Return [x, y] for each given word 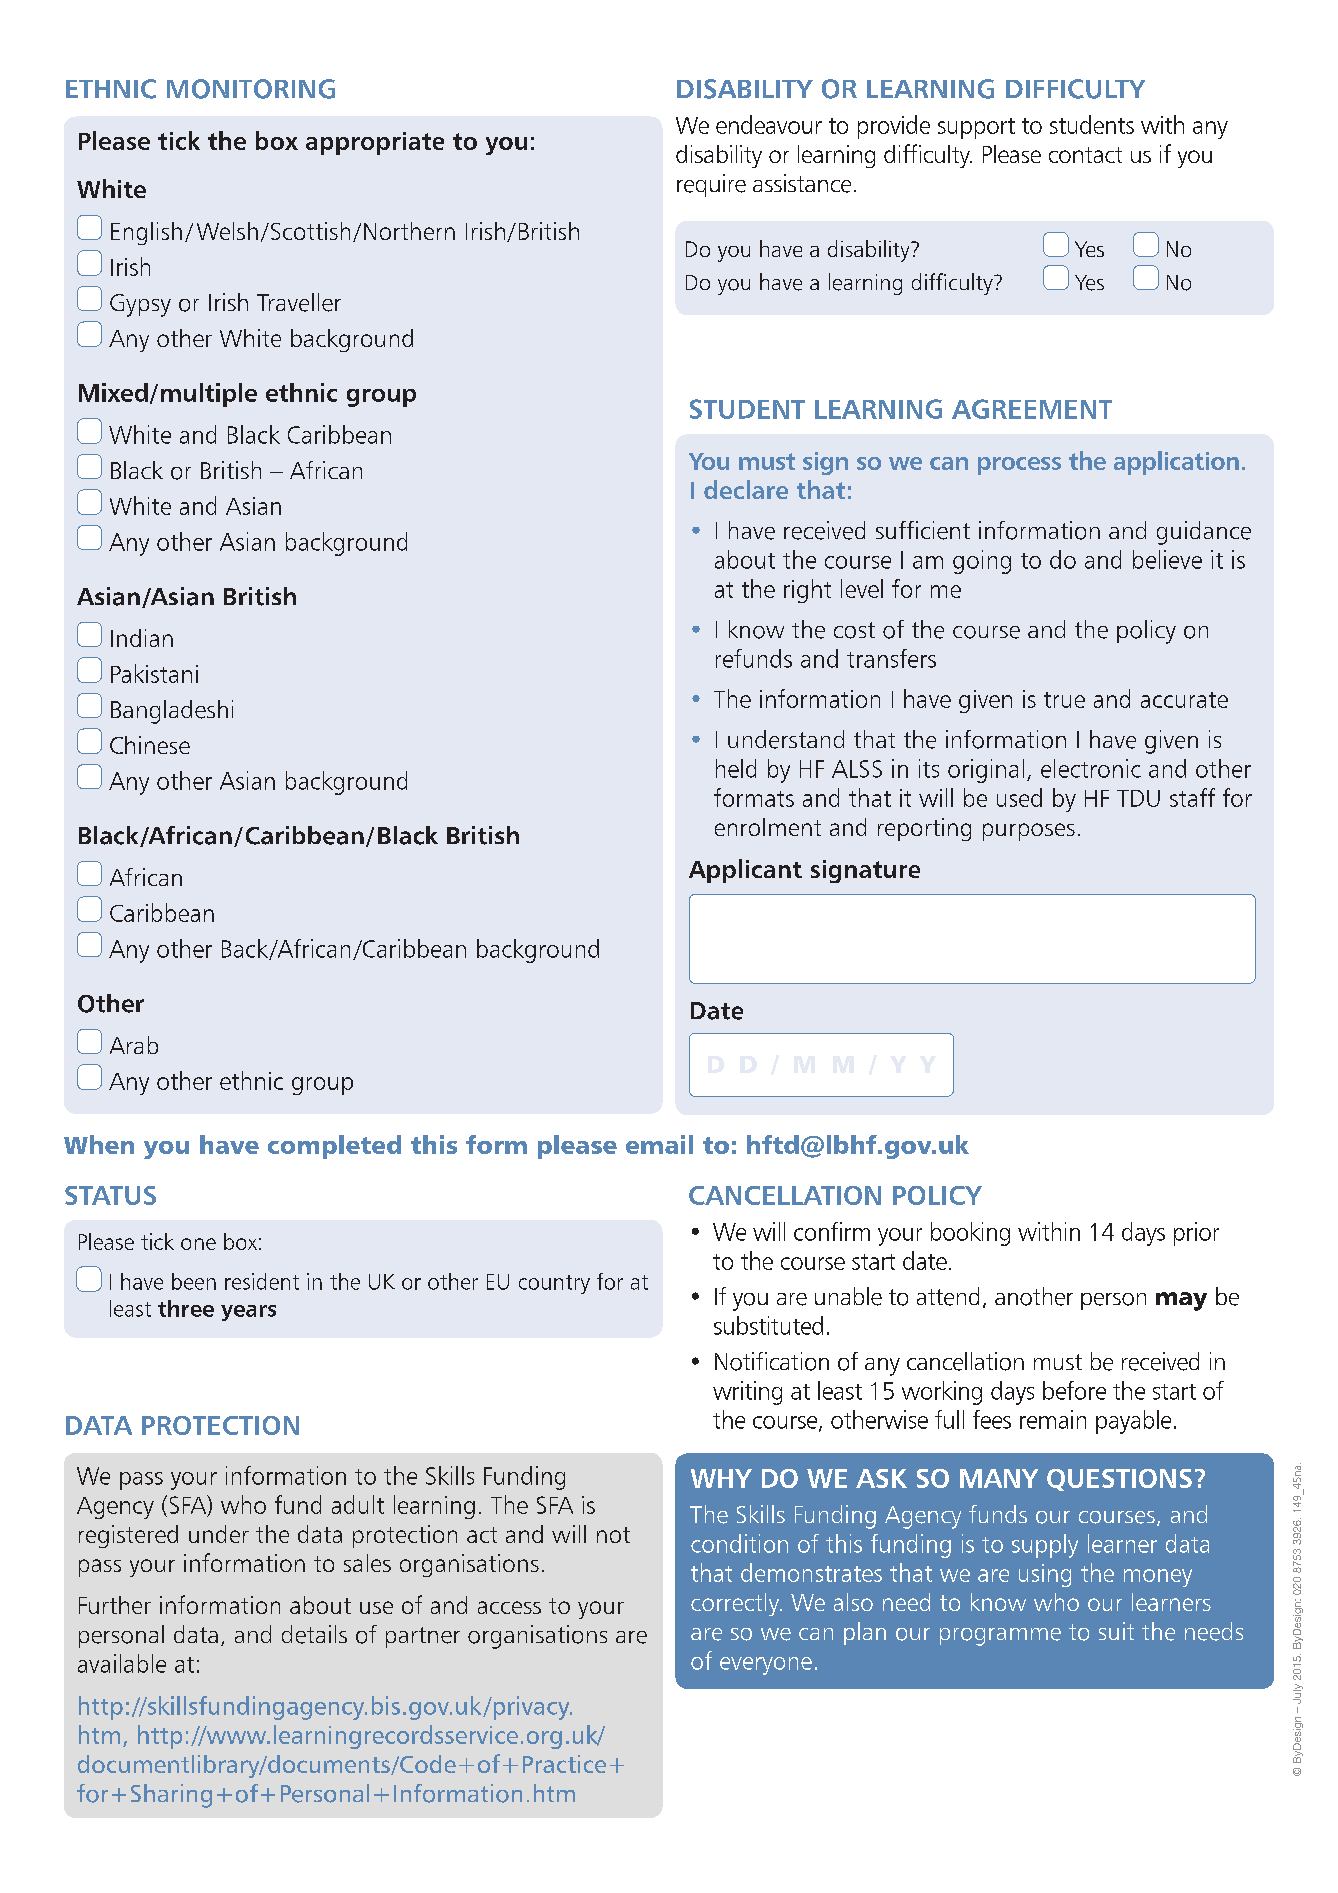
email [659, 1144]
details [314, 1634]
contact [1085, 155]
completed [334, 1147]
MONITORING [251, 89]
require [711, 185]
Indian [142, 638]
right [807, 591]
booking [970, 1234]
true [1064, 700]
